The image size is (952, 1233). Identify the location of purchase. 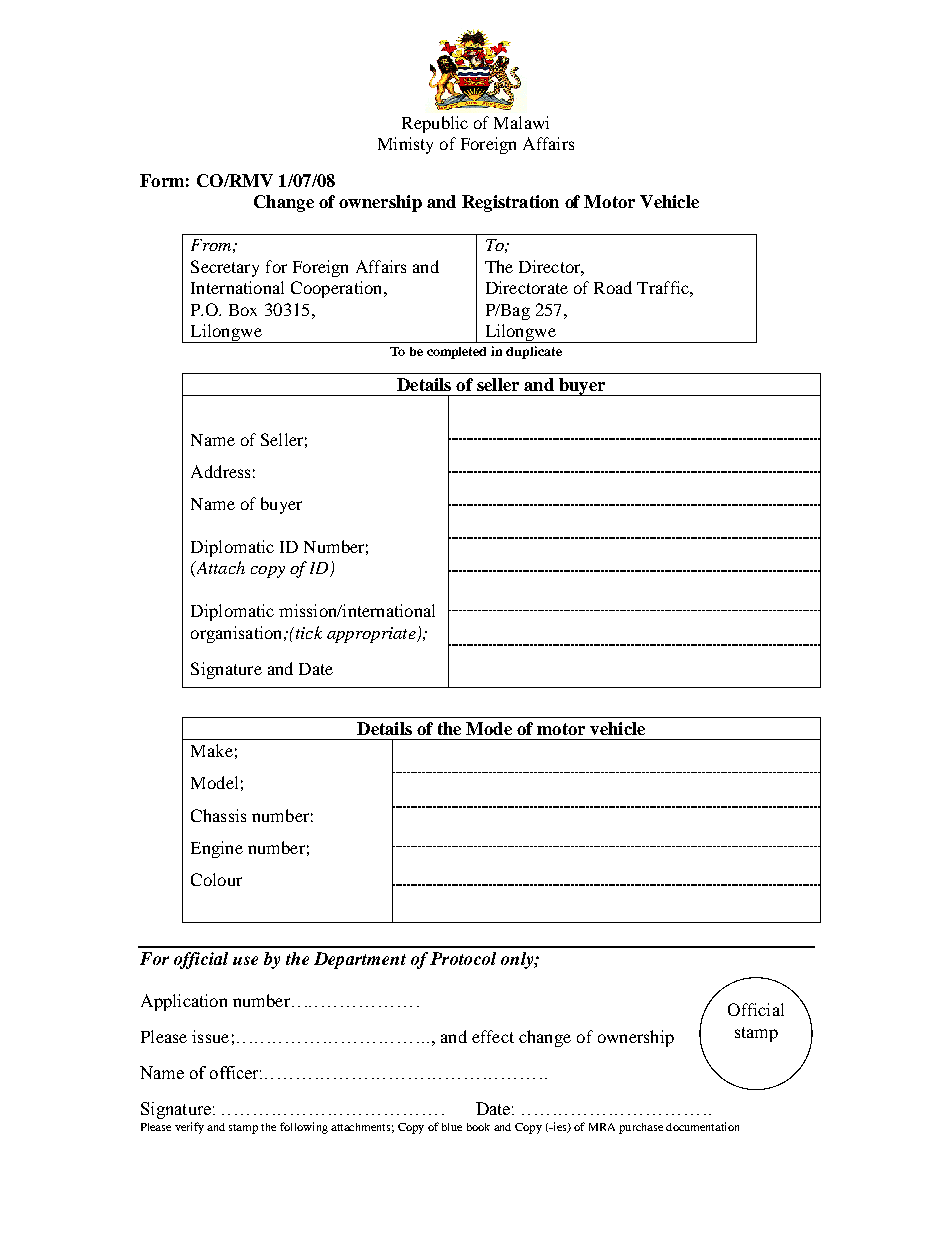
(641, 1128).
